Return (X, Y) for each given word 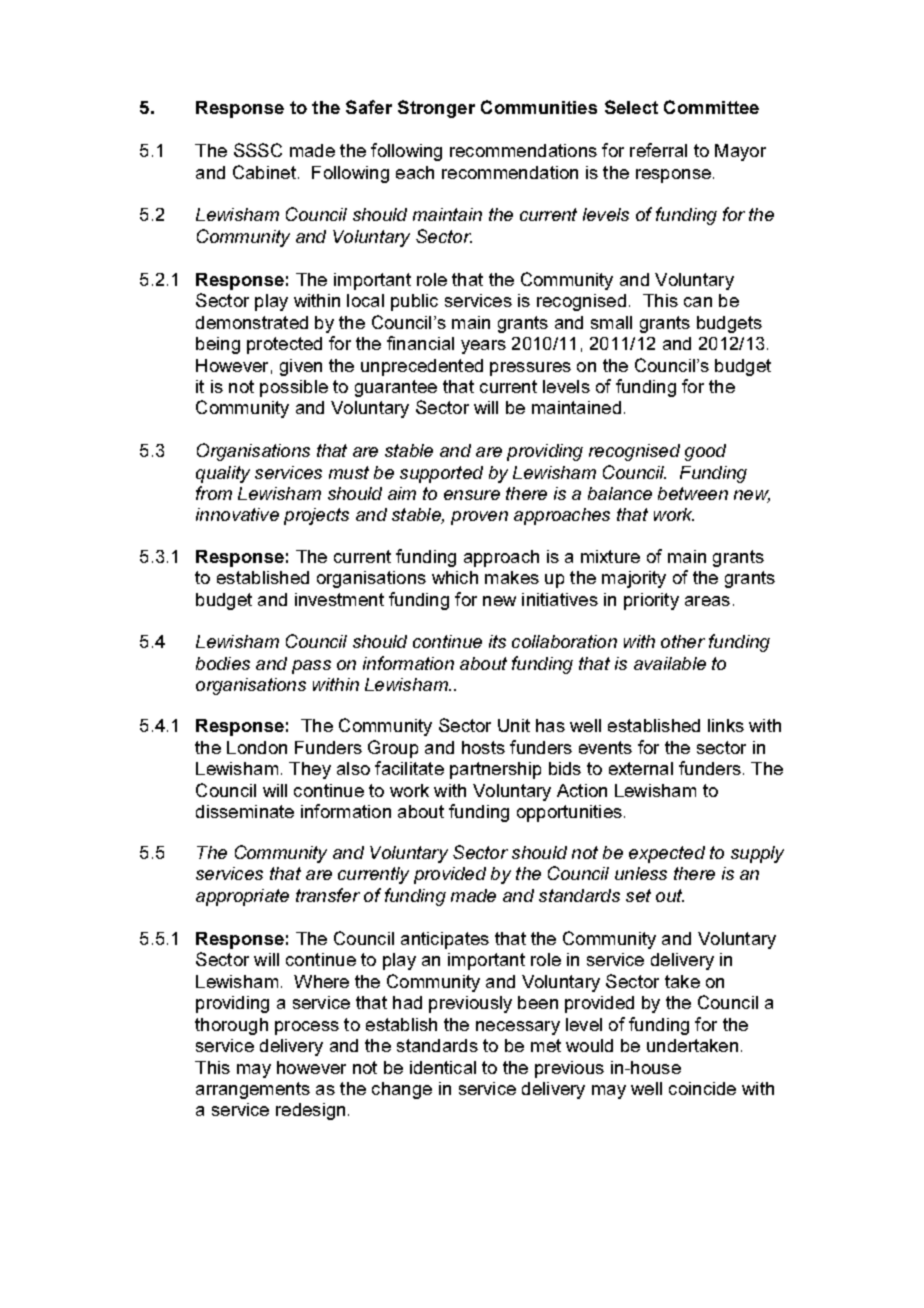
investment (339, 599)
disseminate (245, 811)
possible (294, 388)
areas (707, 601)
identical (443, 1067)
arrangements (253, 1090)
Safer (369, 107)
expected (667, 854)
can (698, 302)
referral (658, 150)
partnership (495, 770)
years (483, 347)
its (497, 641)
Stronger (436, 109)
